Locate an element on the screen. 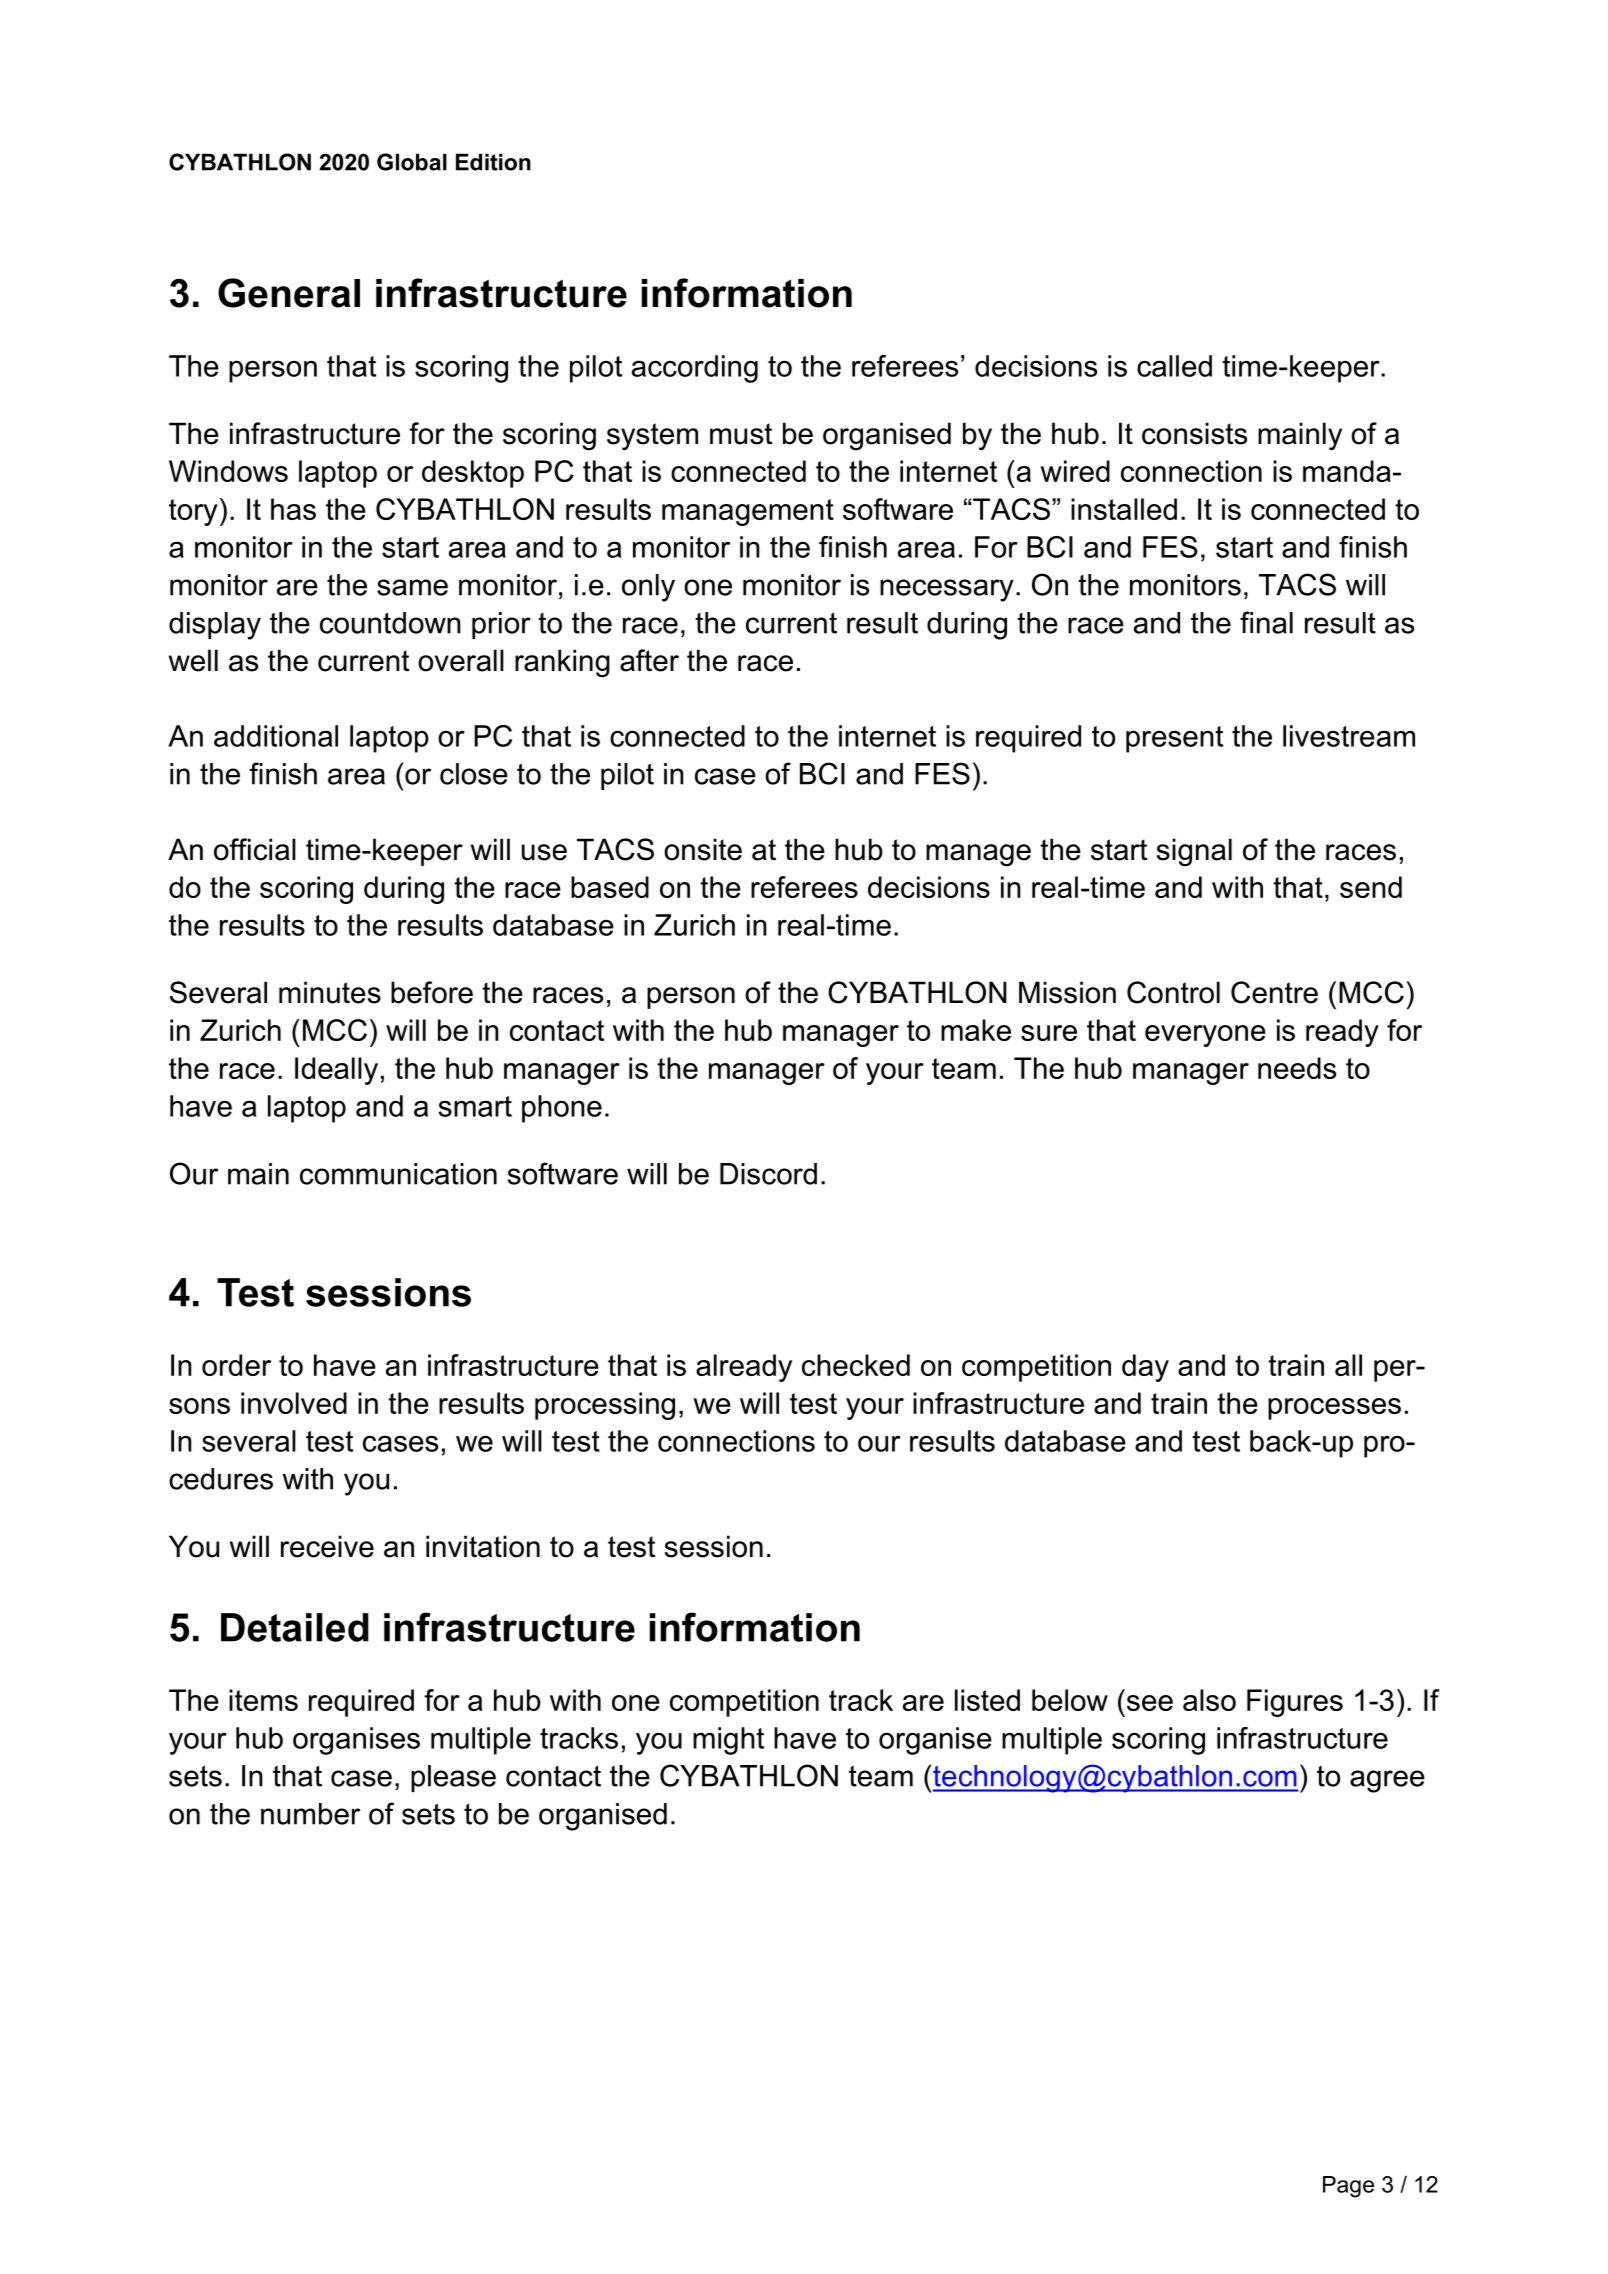 This screenshot has width=1608, height=2274. might is located at coordinates (728, 1741).
